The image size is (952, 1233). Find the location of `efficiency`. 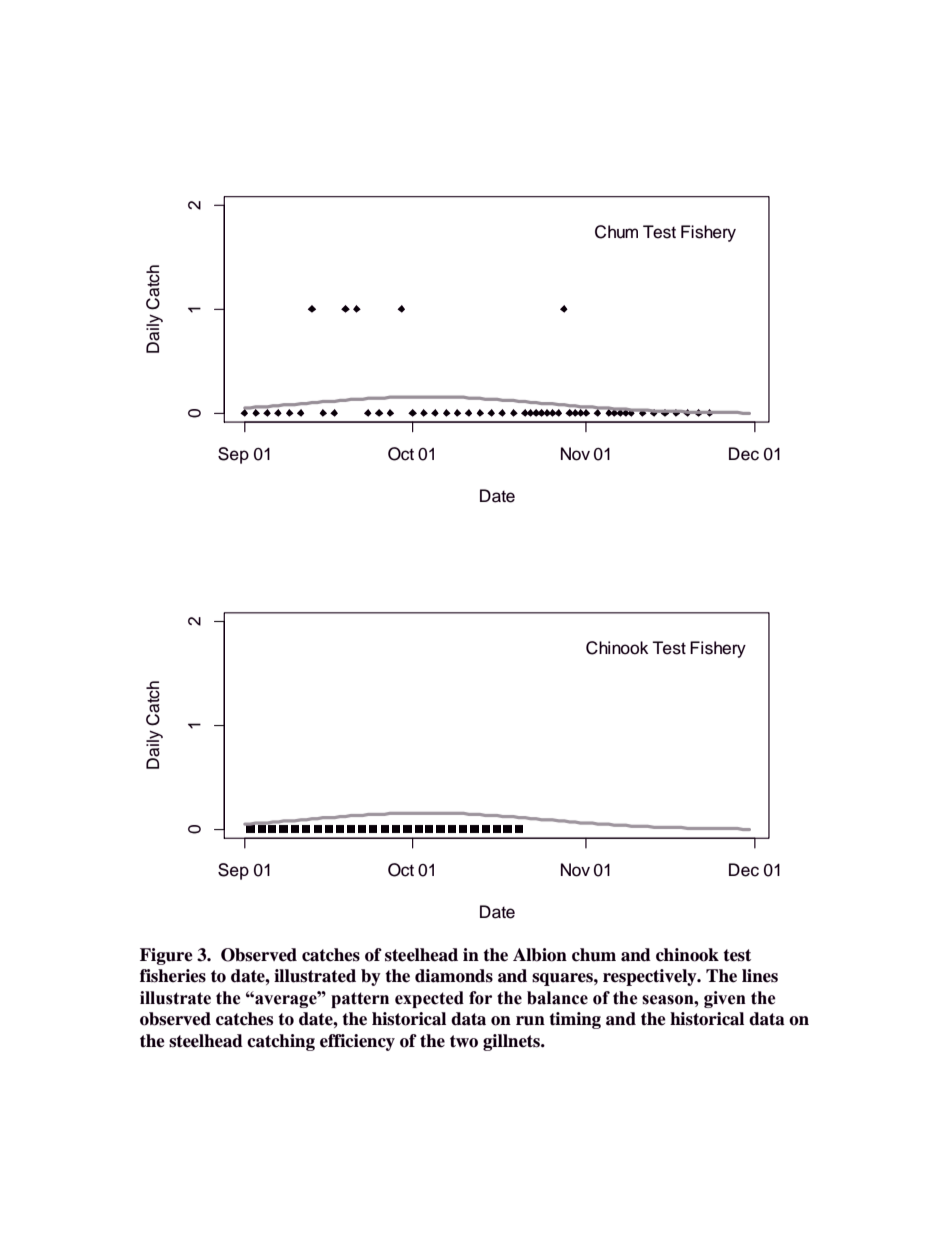

efficiency is located at coordinates (357, 1042).
